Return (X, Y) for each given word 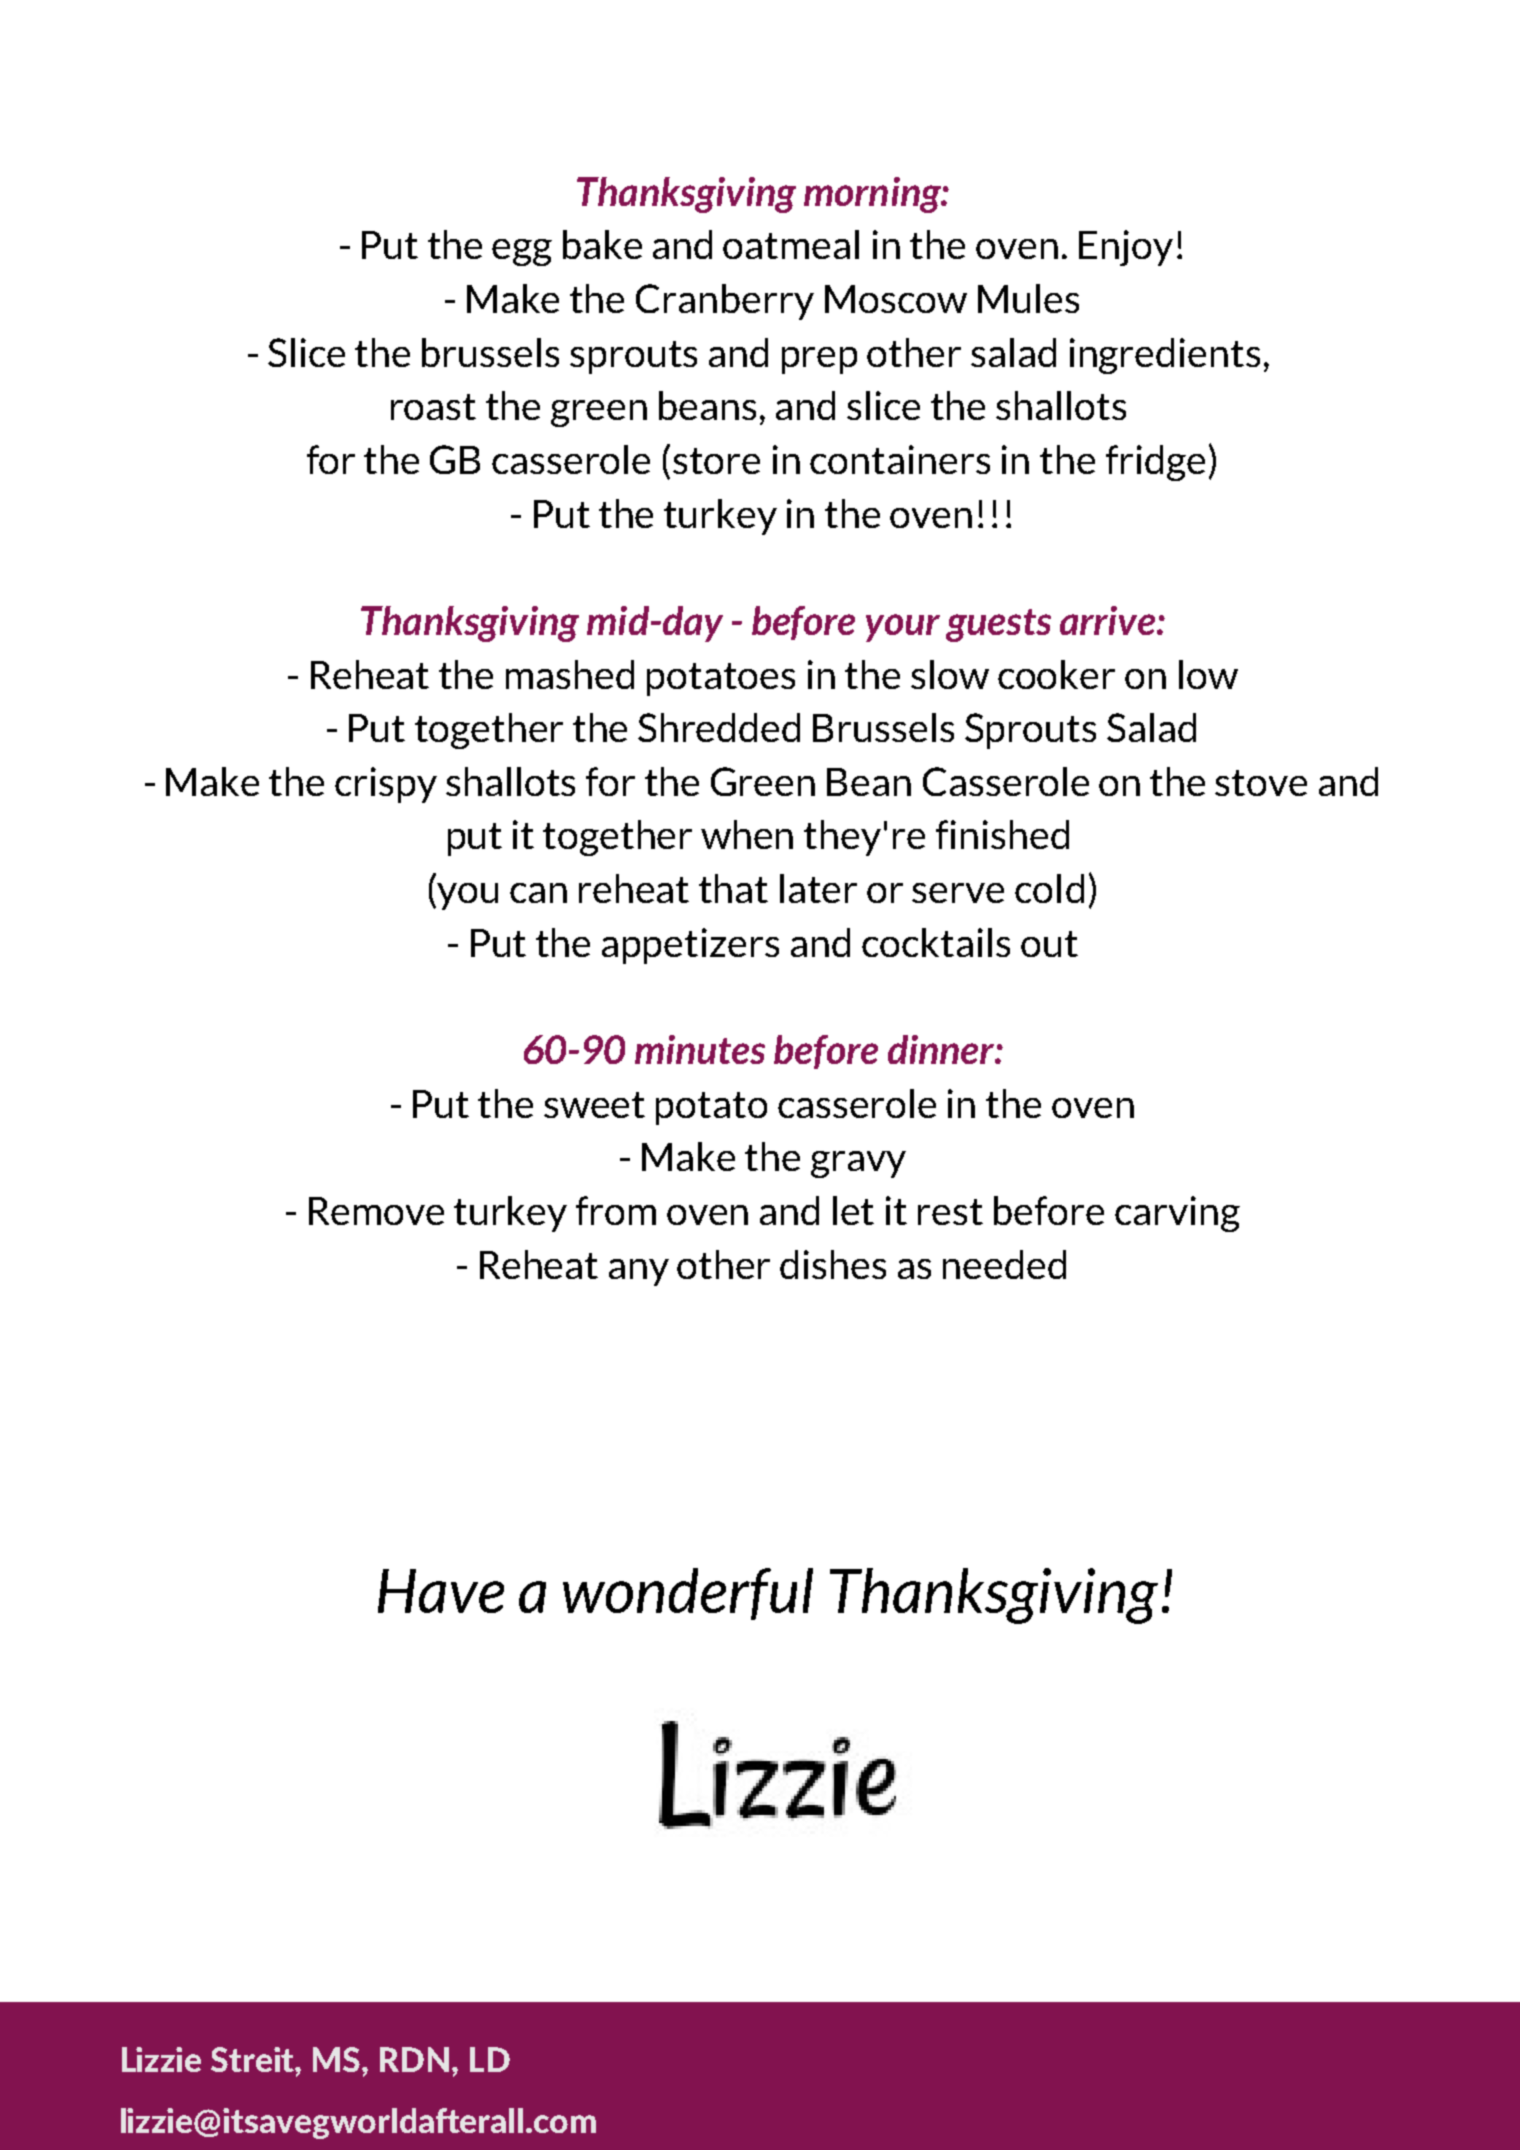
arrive (1109, 620)
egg (522, 252)
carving (1177, 1214)
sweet (594, 1105)
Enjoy (1126, 248)
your (903, 628)
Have (441, 1591)
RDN (414, 2059)
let (853, 1210)
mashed (570, 674)
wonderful (688, 1594)
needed (1004, 1264)
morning (873, 195)
